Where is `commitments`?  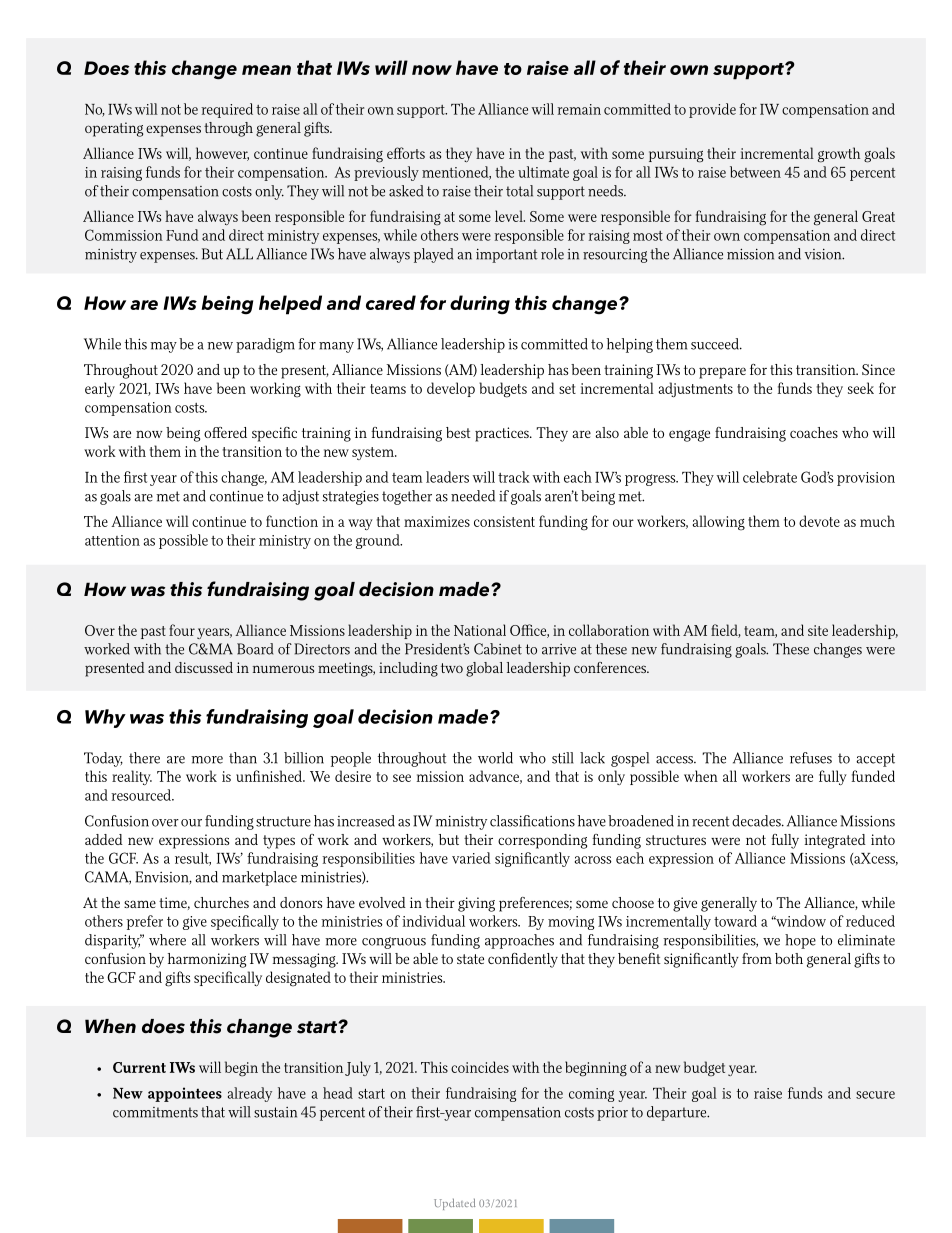
commitments is located at coordinates (155, 1112).
